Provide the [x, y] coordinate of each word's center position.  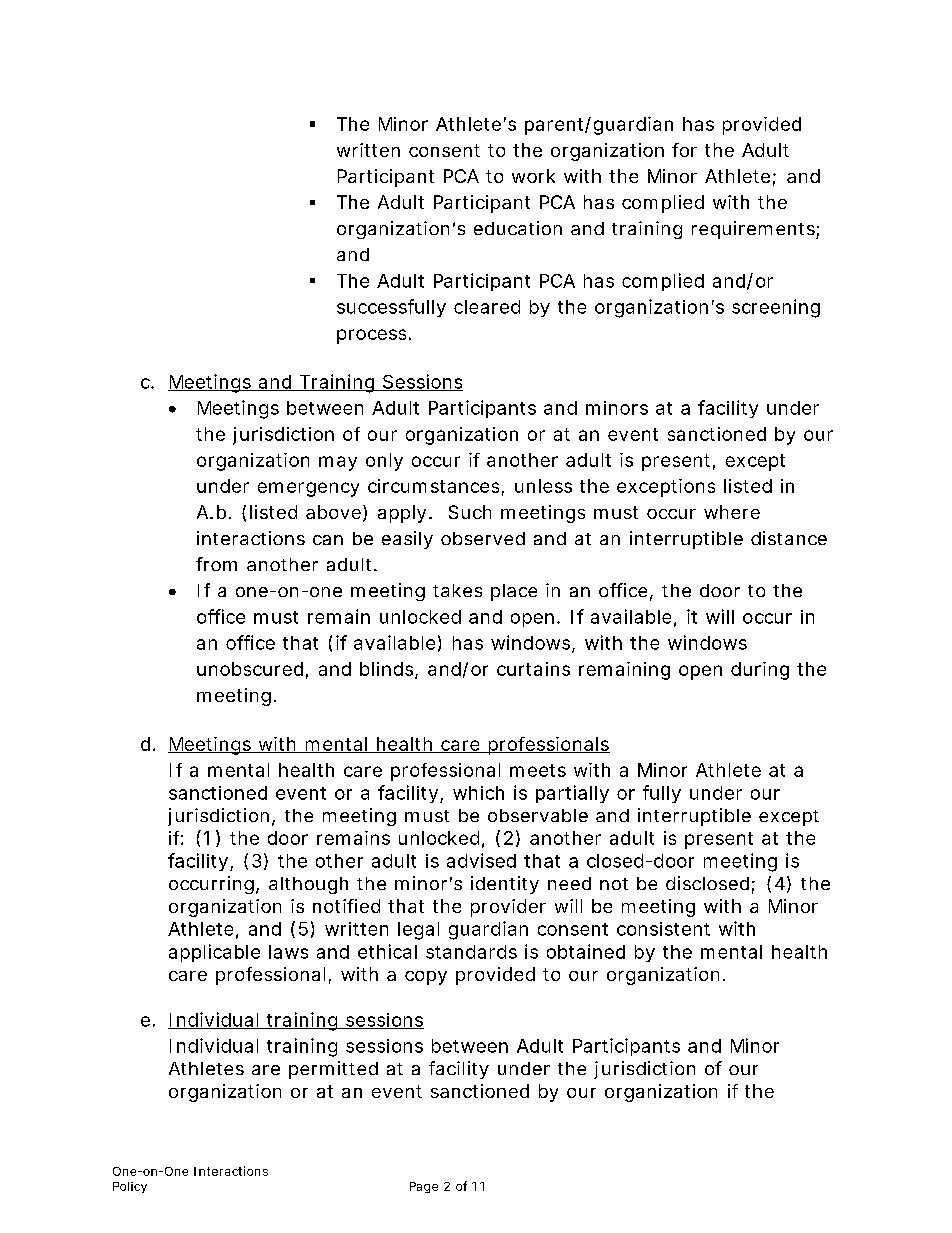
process [374, 336]
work [533, 176]
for [684, 150]
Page [424, 1187]
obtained [586, 951]
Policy [130, 1187]
